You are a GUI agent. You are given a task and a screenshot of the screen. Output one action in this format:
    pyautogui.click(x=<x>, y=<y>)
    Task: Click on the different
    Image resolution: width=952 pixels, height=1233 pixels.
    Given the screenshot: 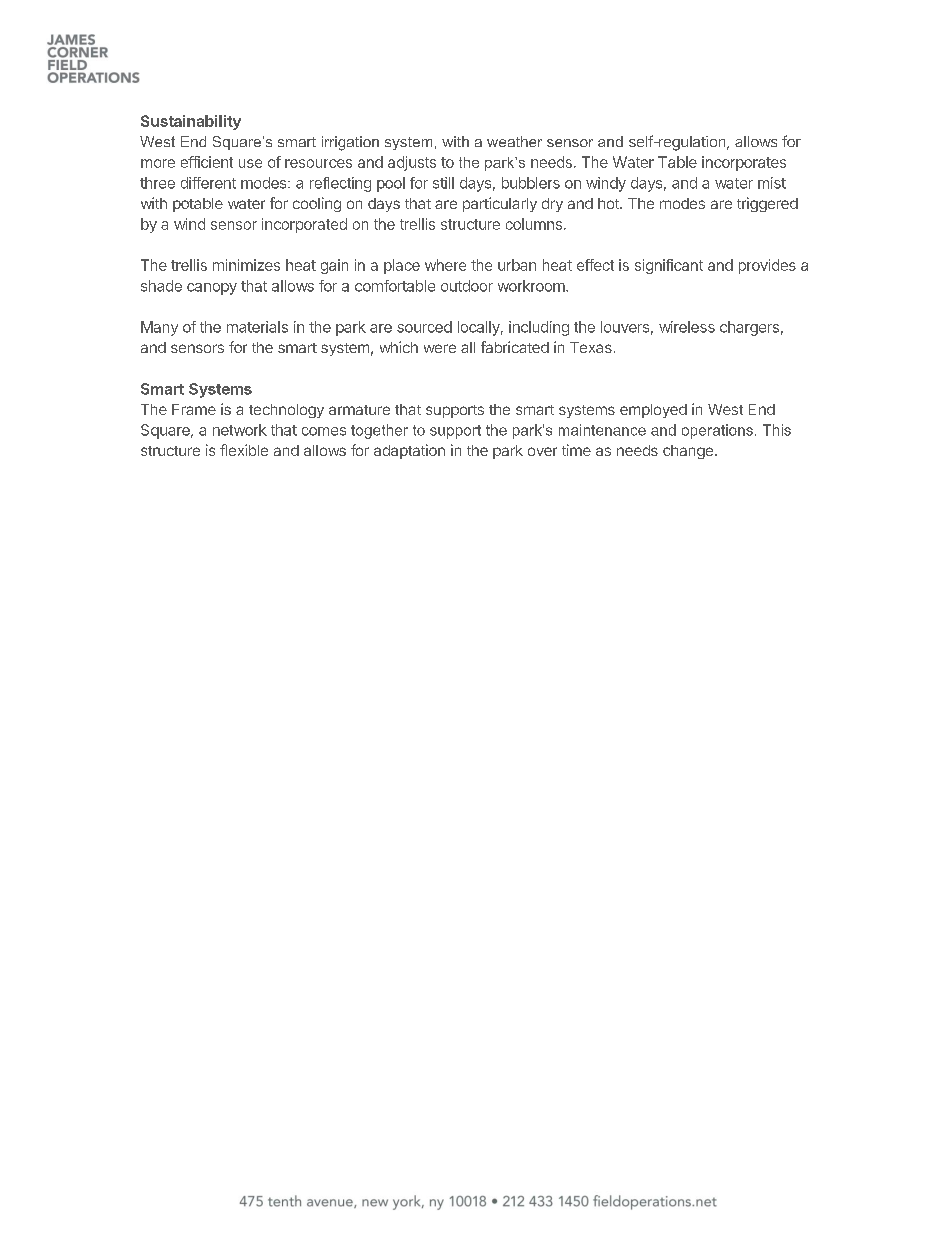 What is the action you would take?
    pyautogui.click(x=208, y=183)
